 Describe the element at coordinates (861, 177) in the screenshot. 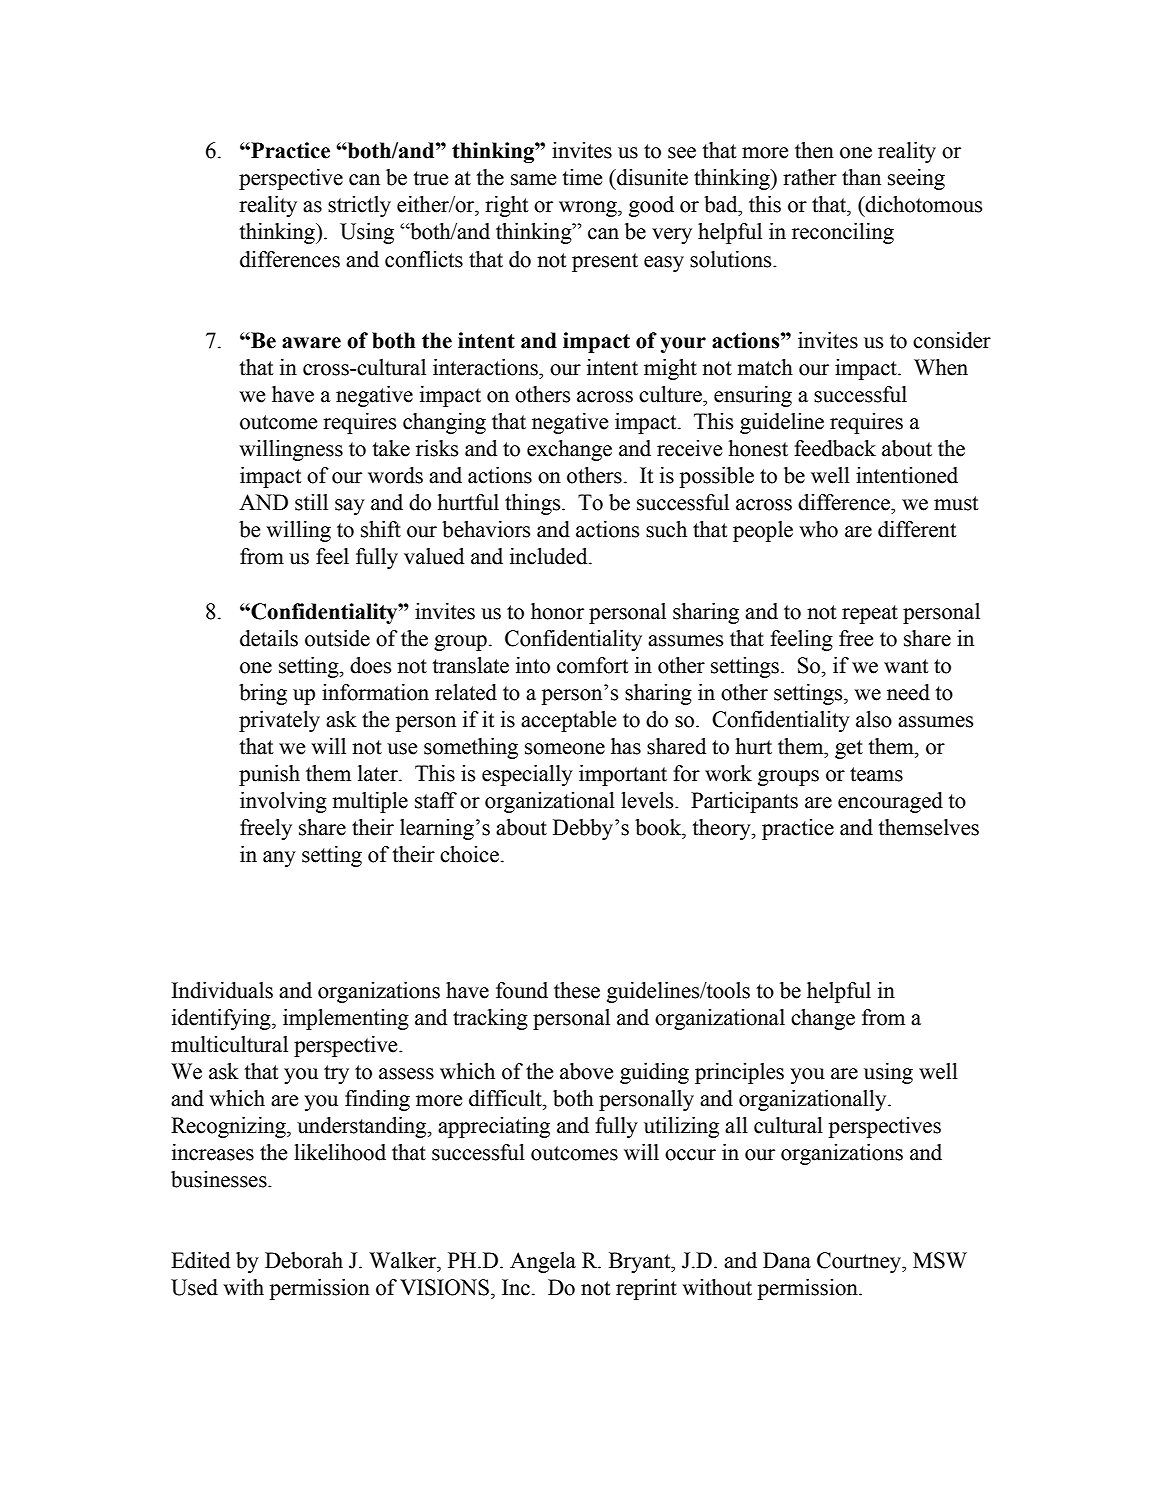

I see `than` at that location.
